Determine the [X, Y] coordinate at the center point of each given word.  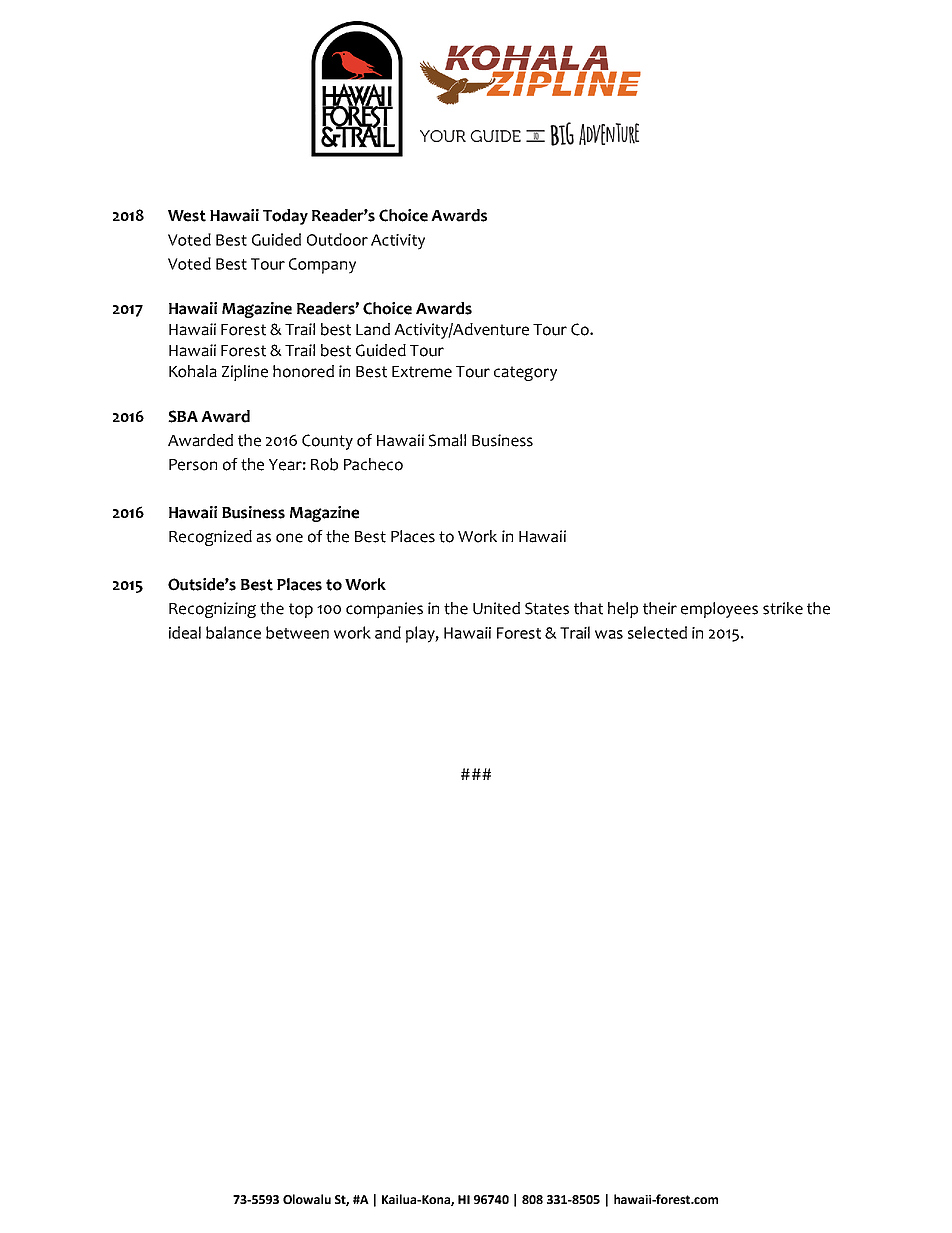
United [496, 608]
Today [285, 217]
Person [193, 465]
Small [447, 440]
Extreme [422, 372]
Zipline [245, 373]
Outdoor [337, 239]
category [525, 373]
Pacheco [373, 464]
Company [322, 266]
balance [233, 632]
